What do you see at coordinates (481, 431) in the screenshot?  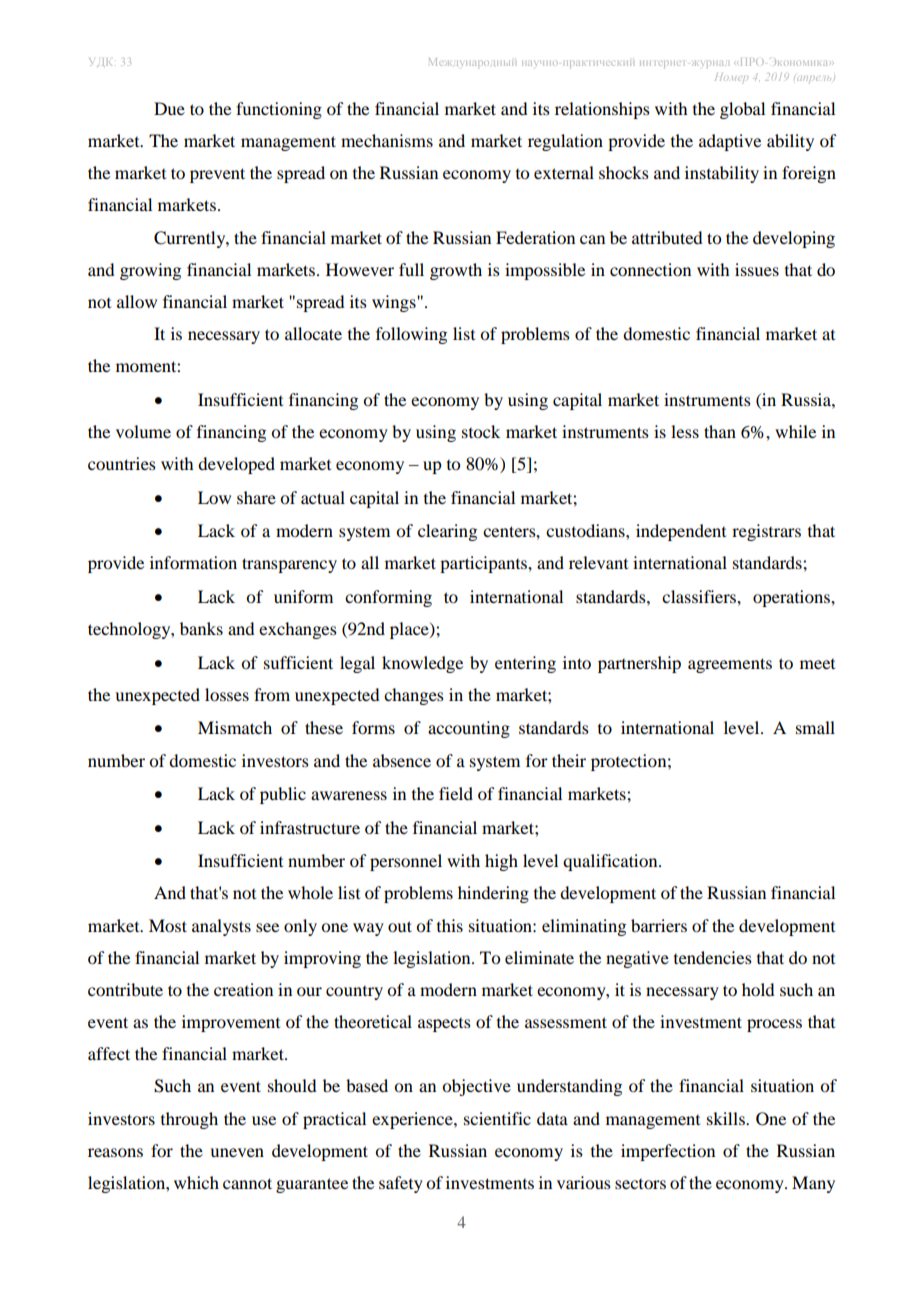 I see `stock` at bounding box center [481, 431].
